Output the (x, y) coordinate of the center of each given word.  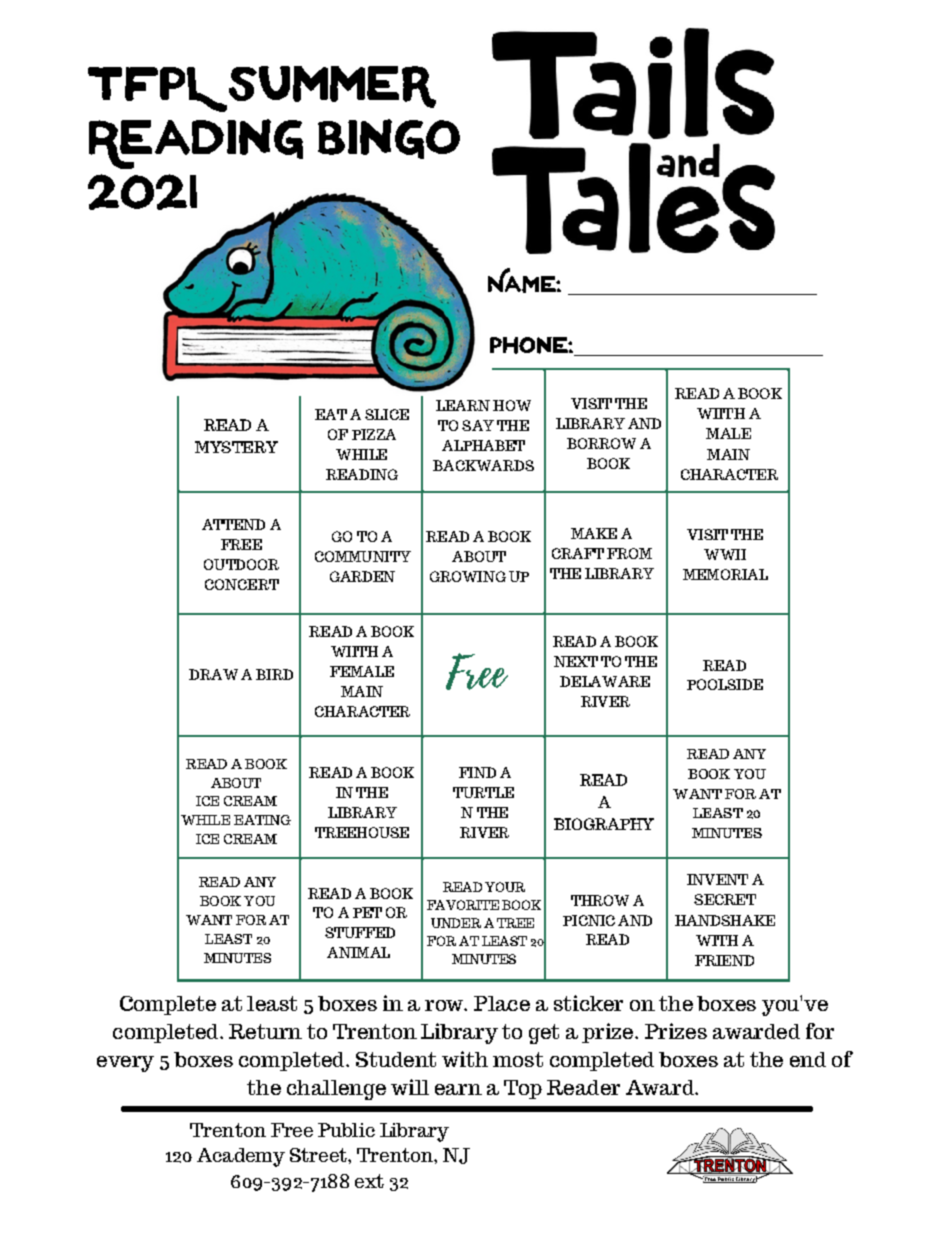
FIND (477, 772)
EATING (262, 820)
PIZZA (374, 434)
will (410, 1087)
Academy (241, 1157)
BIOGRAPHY (604, 824)
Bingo (389, 139)
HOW (512, 405)
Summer (332, 87)
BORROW (601, 443)
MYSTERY (236, 447)
